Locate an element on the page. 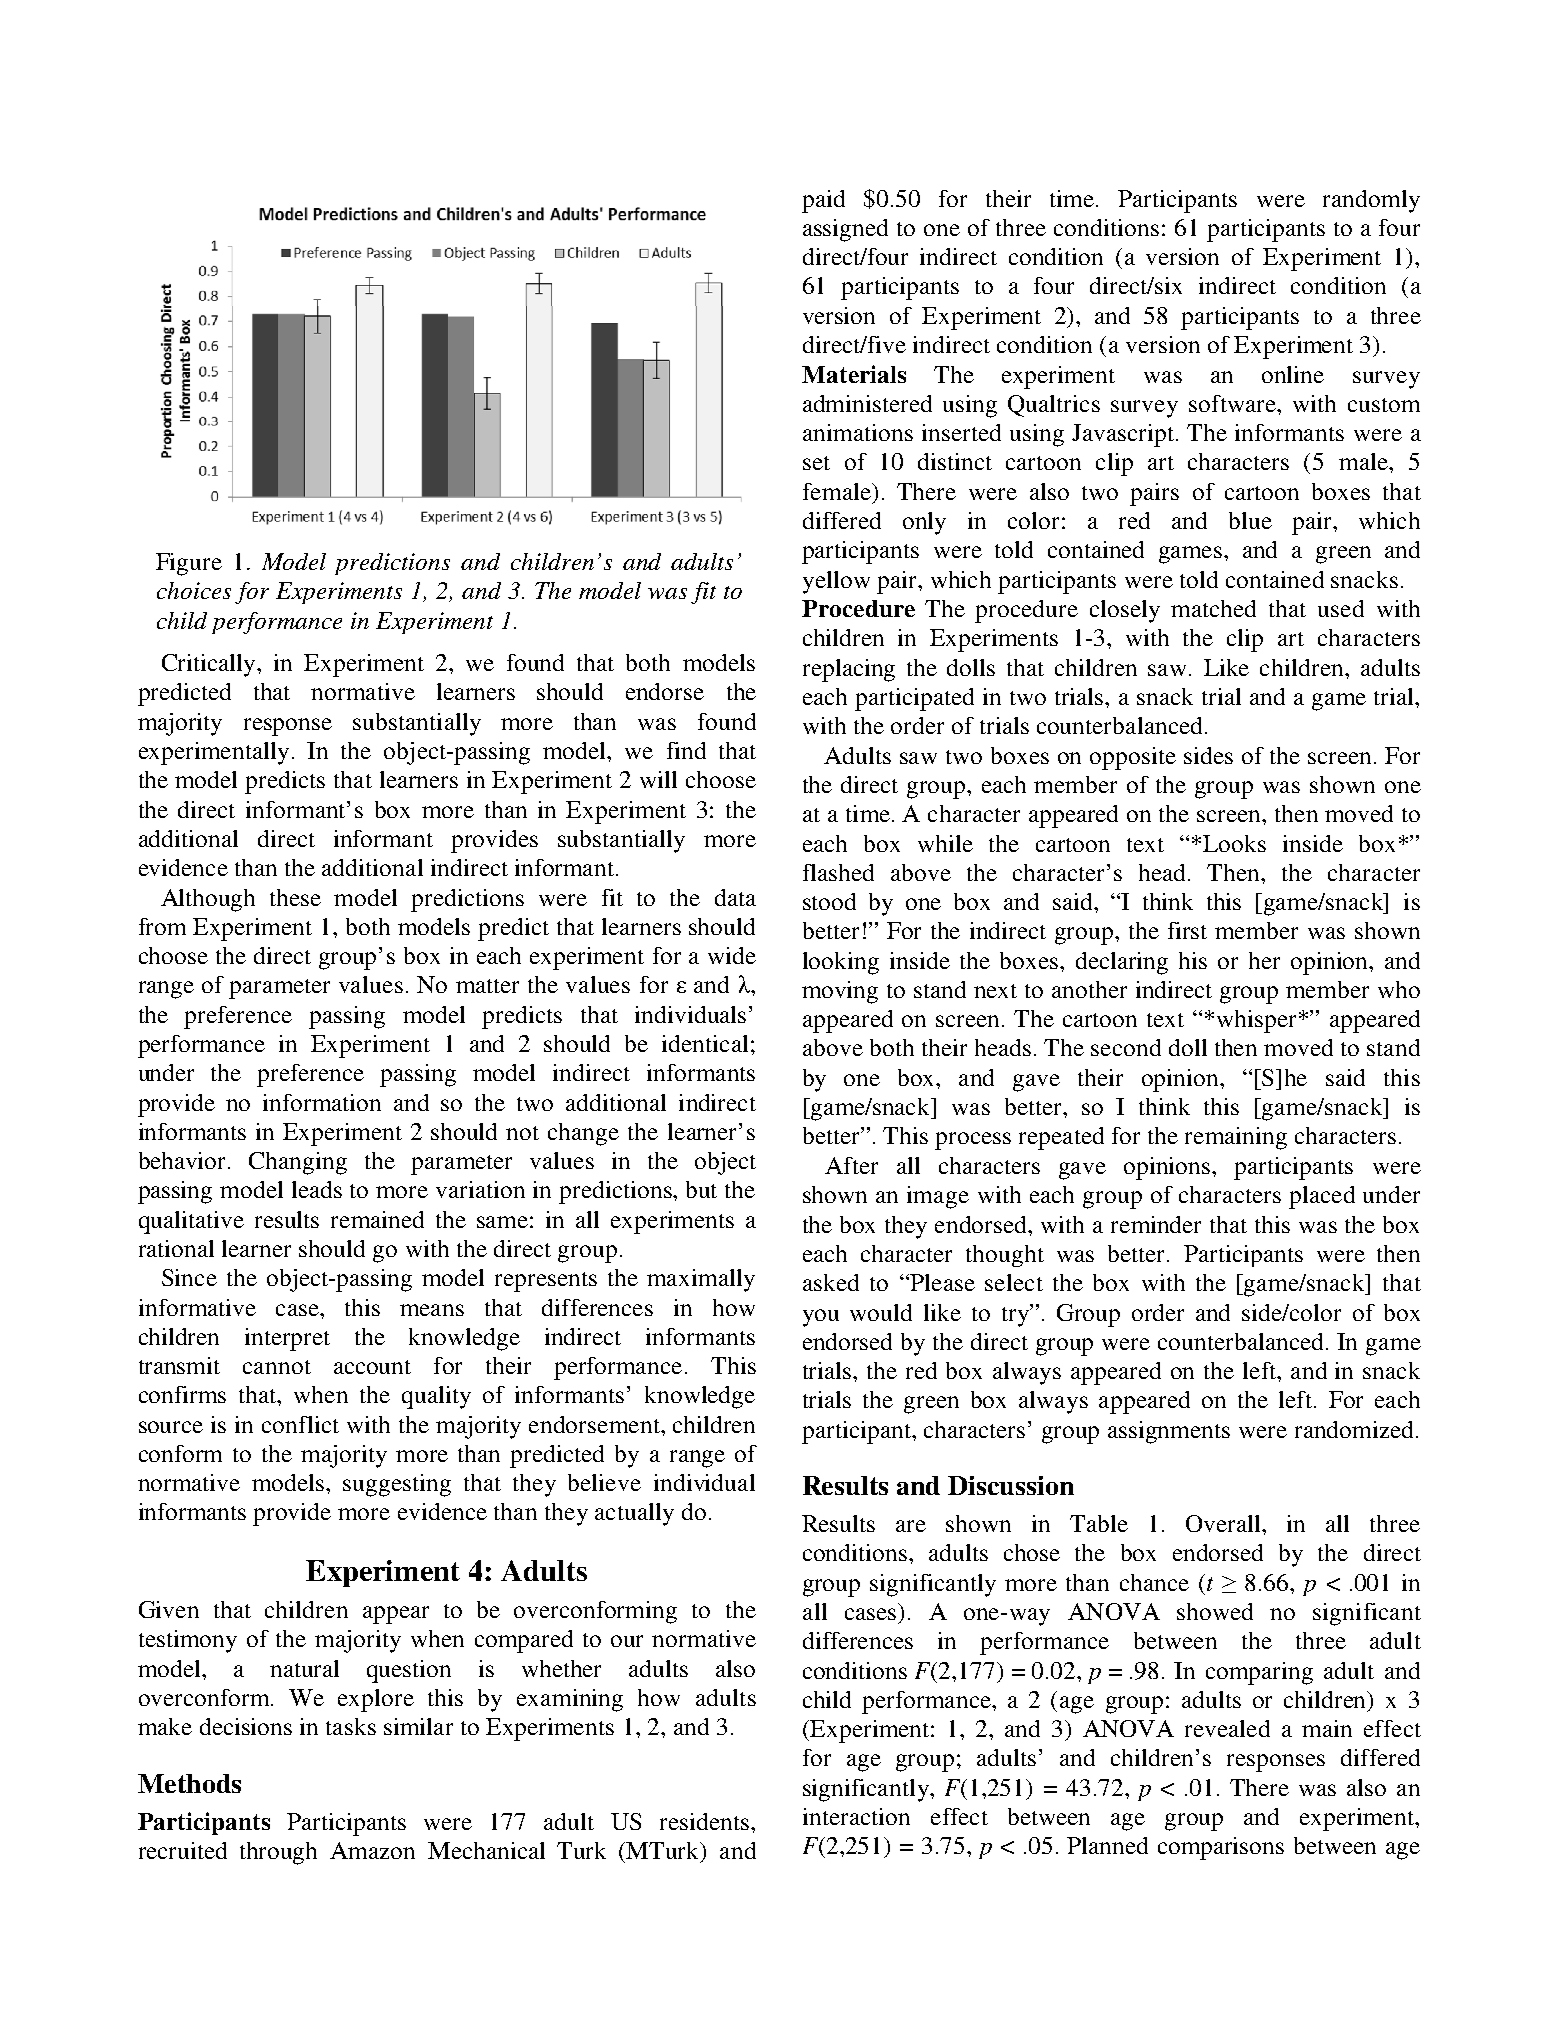 The image size is (1558, 2017). flashed is located at coordinates (838, 872).
